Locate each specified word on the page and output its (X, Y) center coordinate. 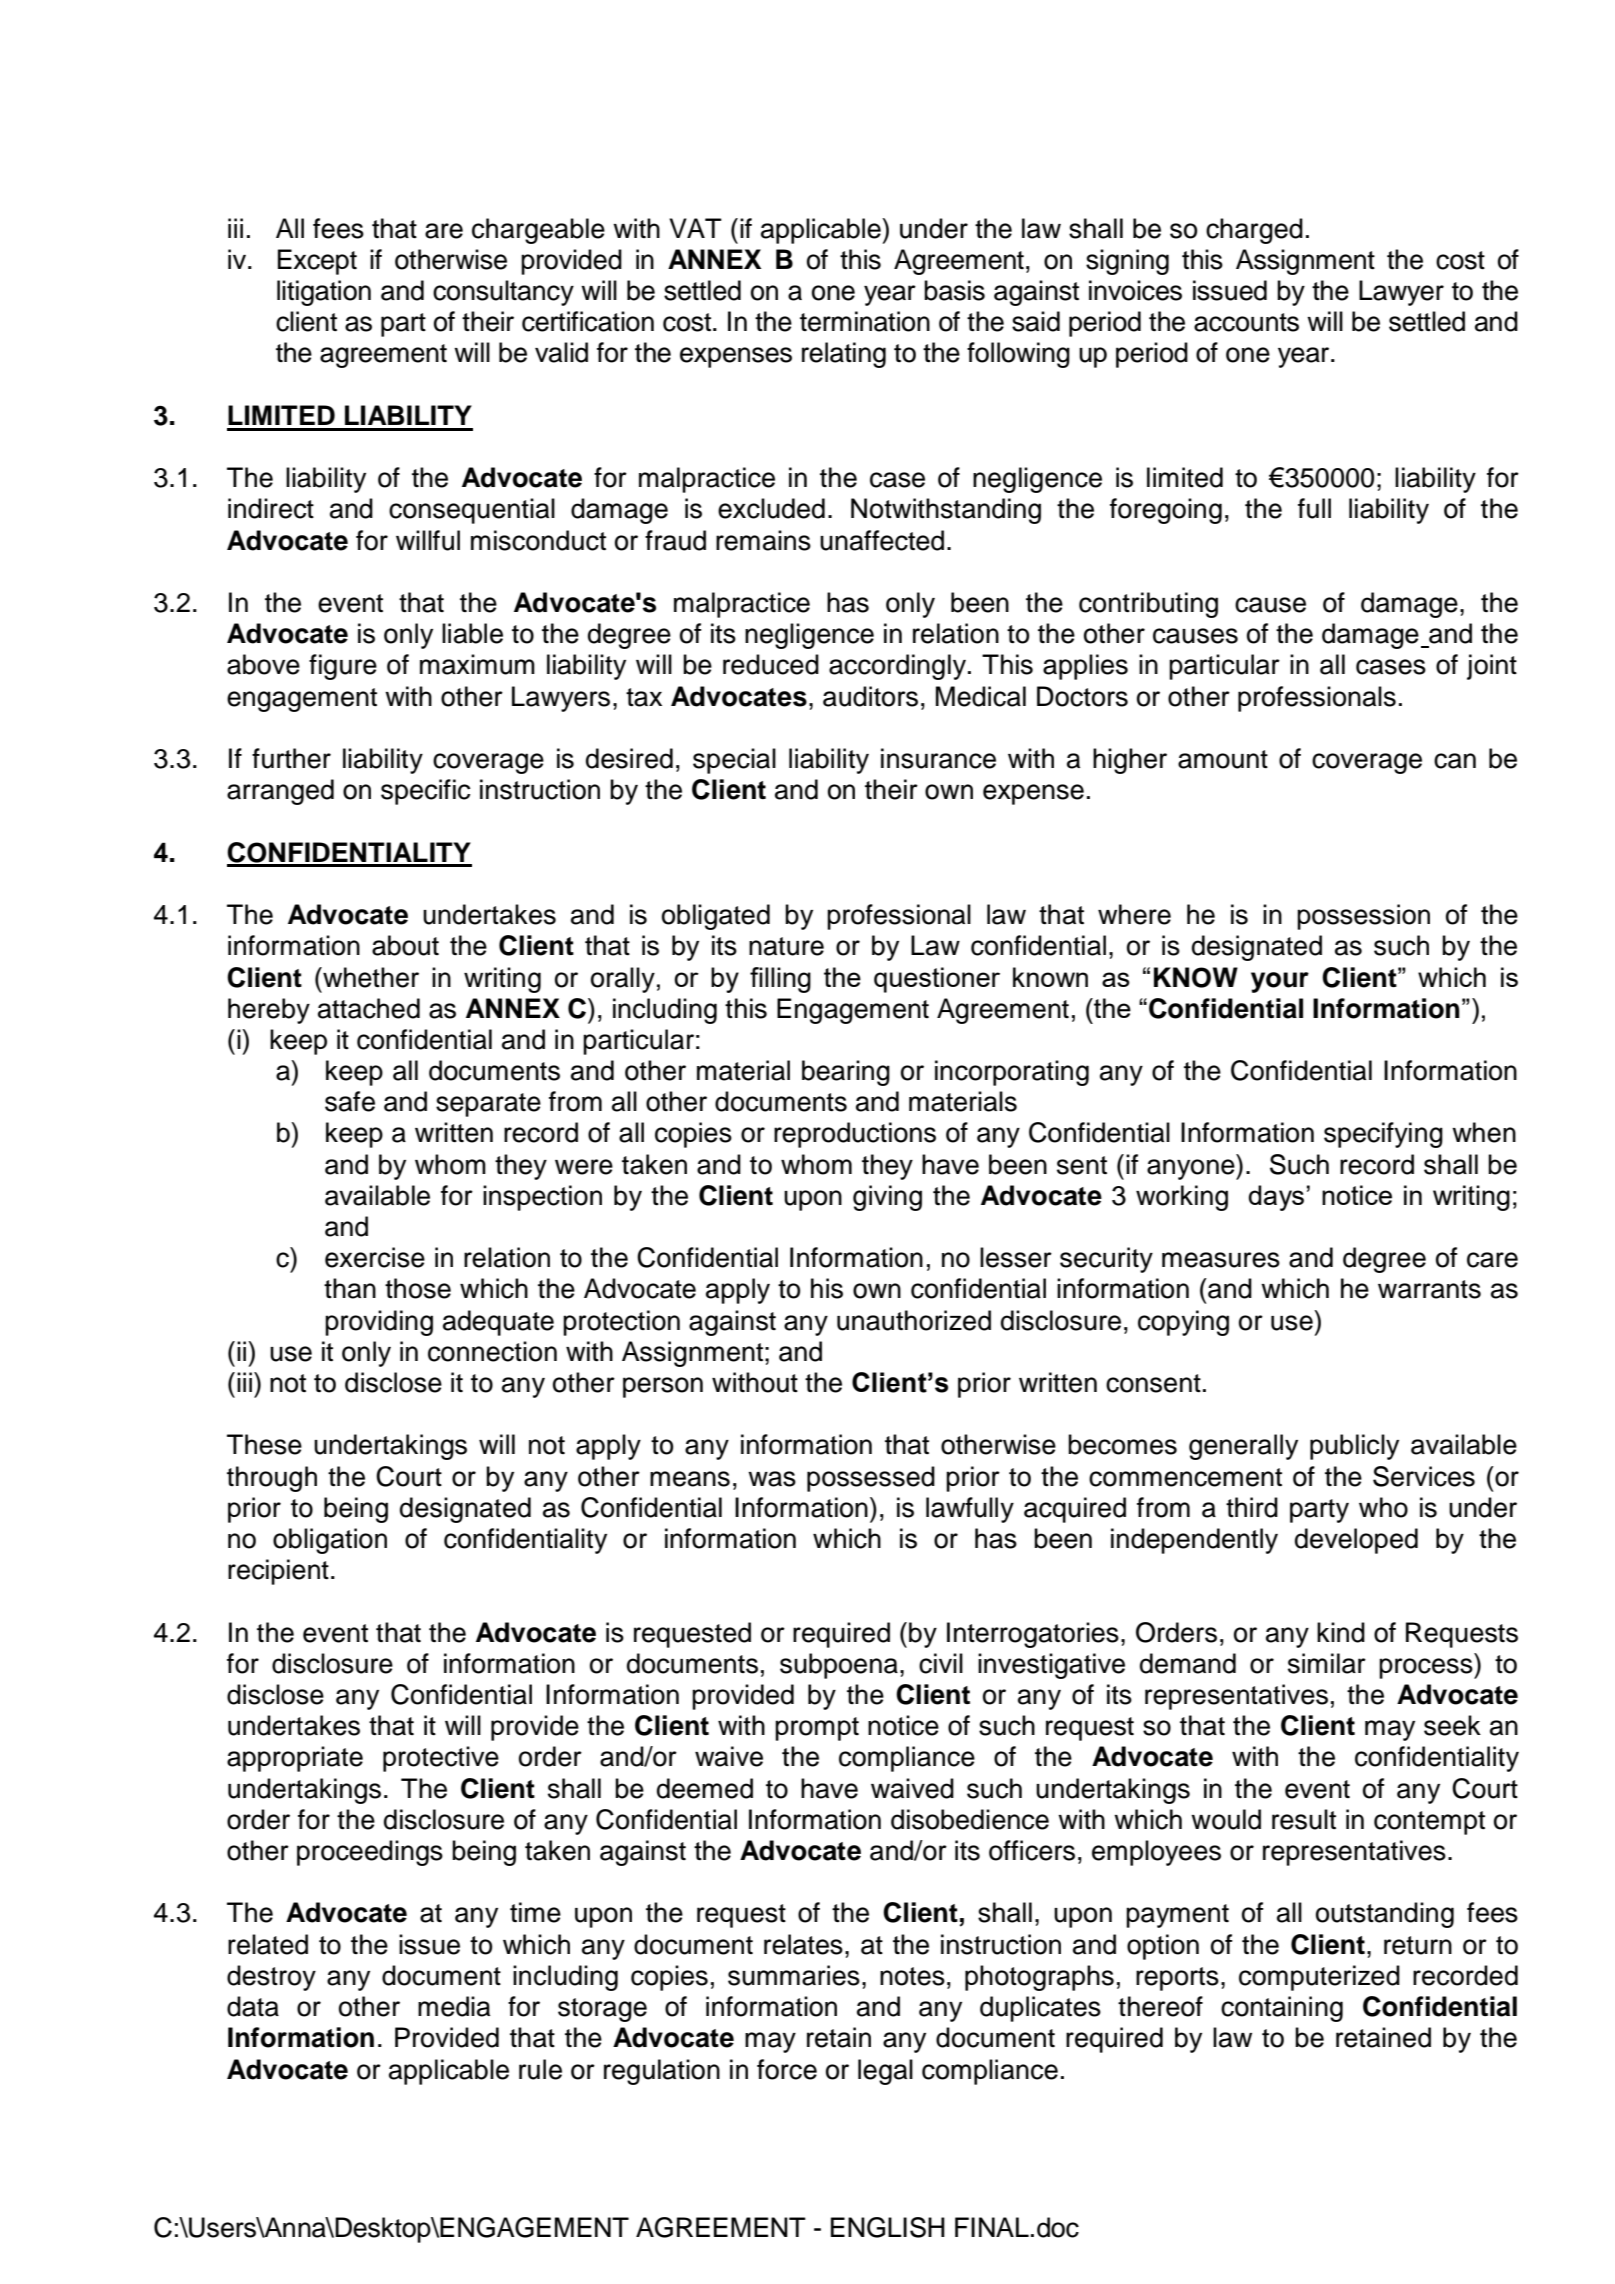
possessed (871, 1479)
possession (1363, 917)
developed (1356, 1541)
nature (786, 946)
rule (540, 2069)
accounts (1246, 322)
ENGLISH (888, 2227)
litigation (324, 293)
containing (1282, 2009)
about (405, 945)
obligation (330, 1541)
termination (865, 321)
